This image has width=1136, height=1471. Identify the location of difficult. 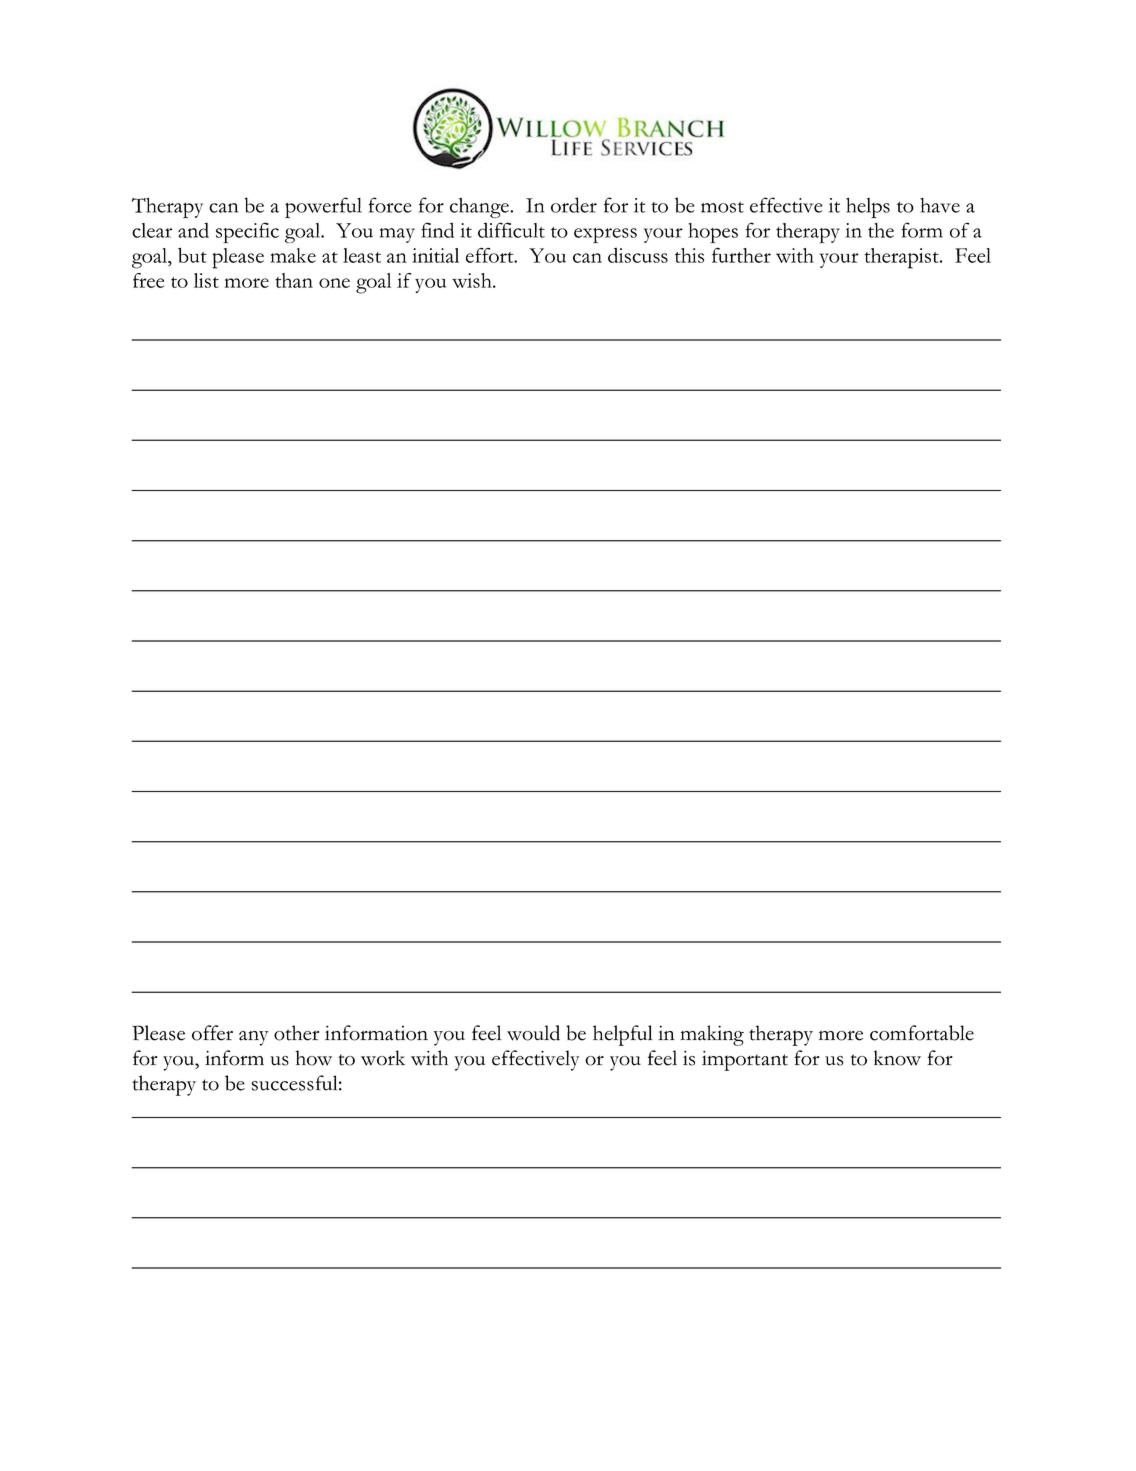
(511, 230).
